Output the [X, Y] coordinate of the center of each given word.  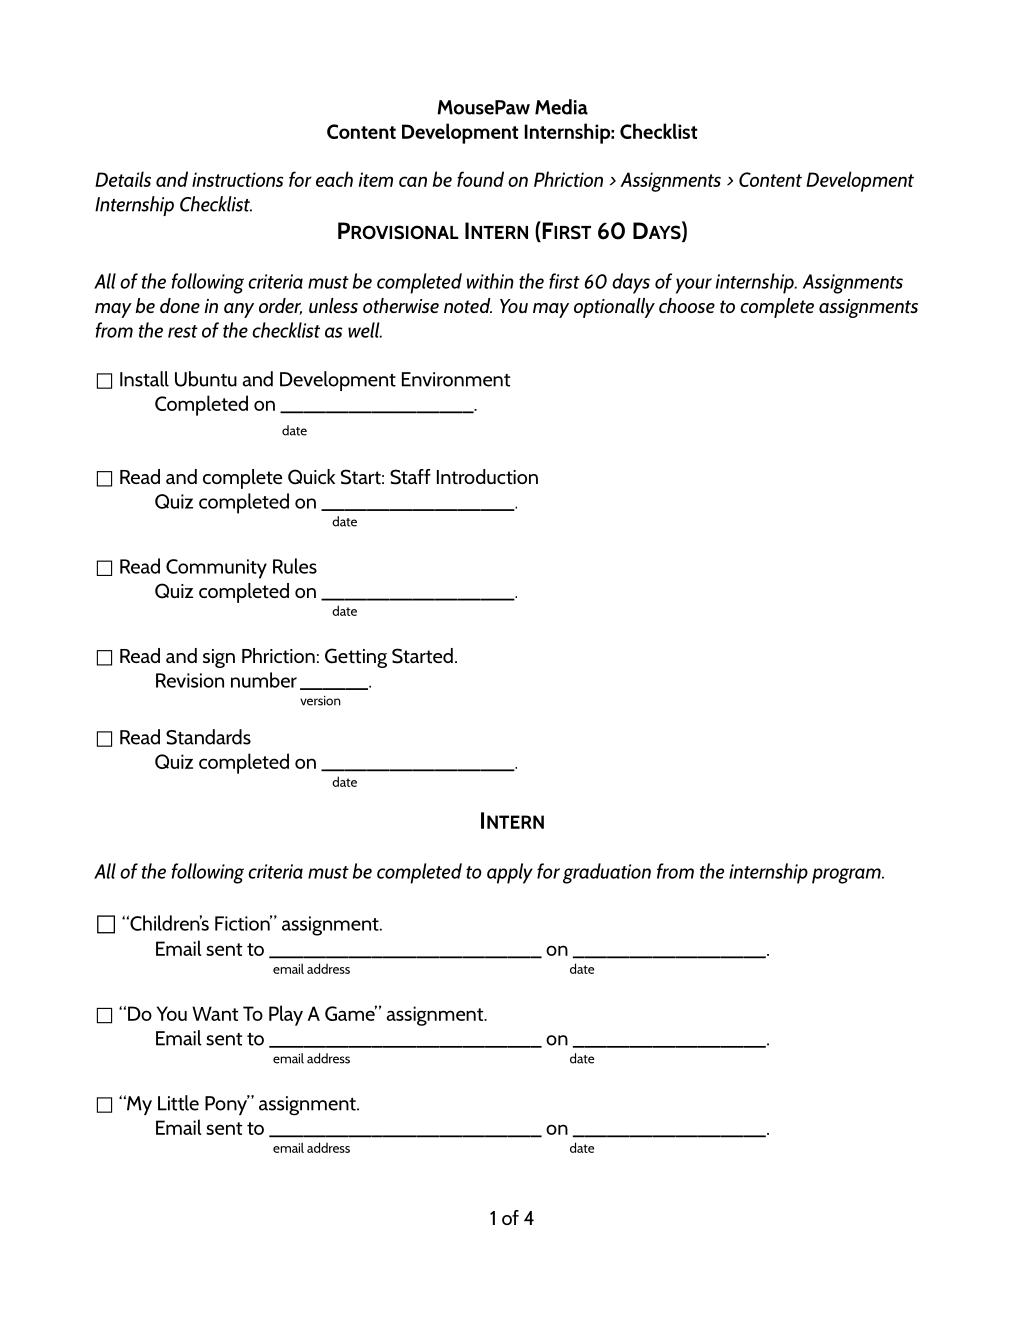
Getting [356, 658]
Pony [227, 1105]
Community [216, 569]
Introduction [487, 477]
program [847, 876]
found [480, 179]
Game [351, 1013]
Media [561, 107]
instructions [237, 179]
